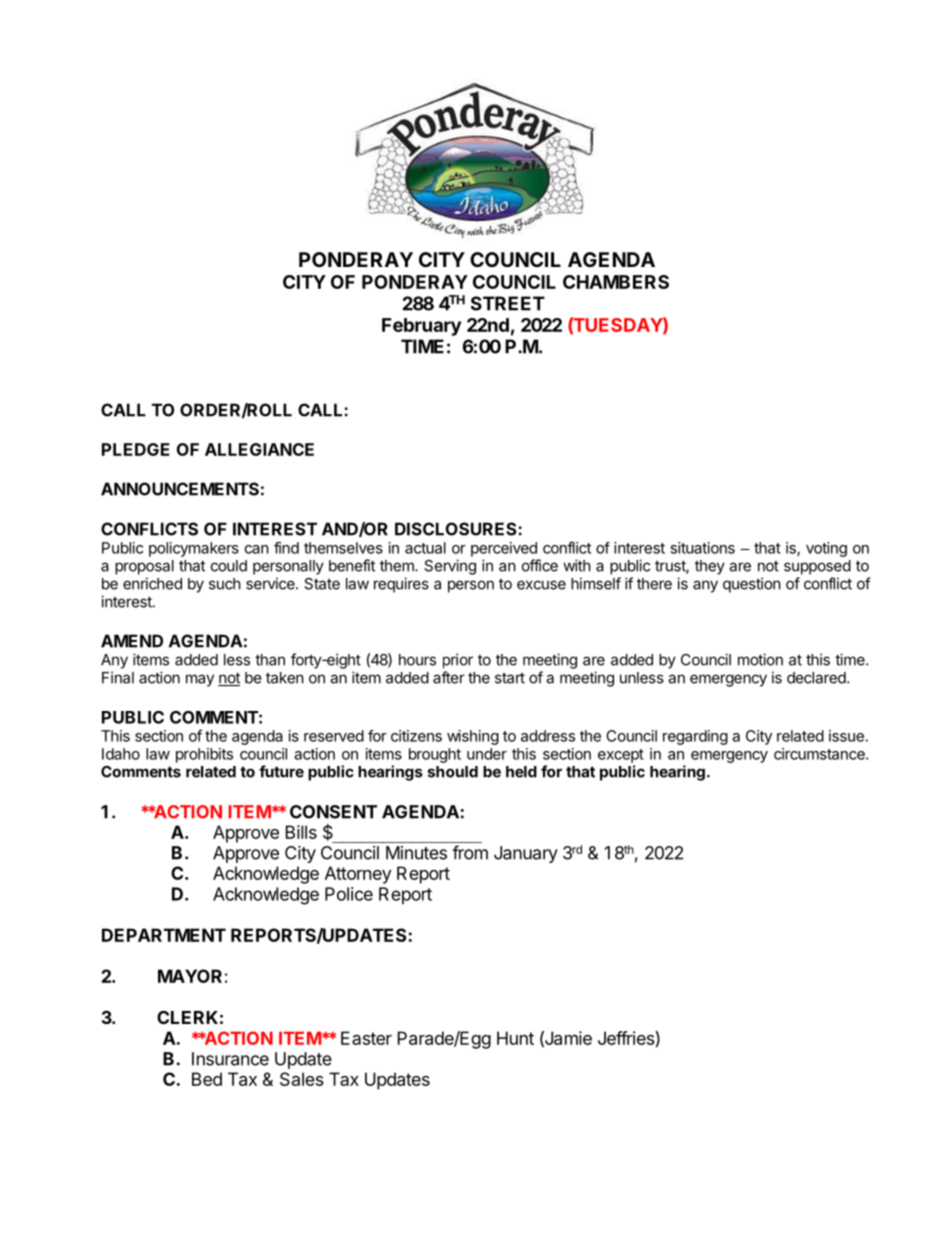 This image has height=1233, width=952. What do you see at coordinates (820, 754) in the image?
I see `circumstance` at bounding box center [820, 754].
